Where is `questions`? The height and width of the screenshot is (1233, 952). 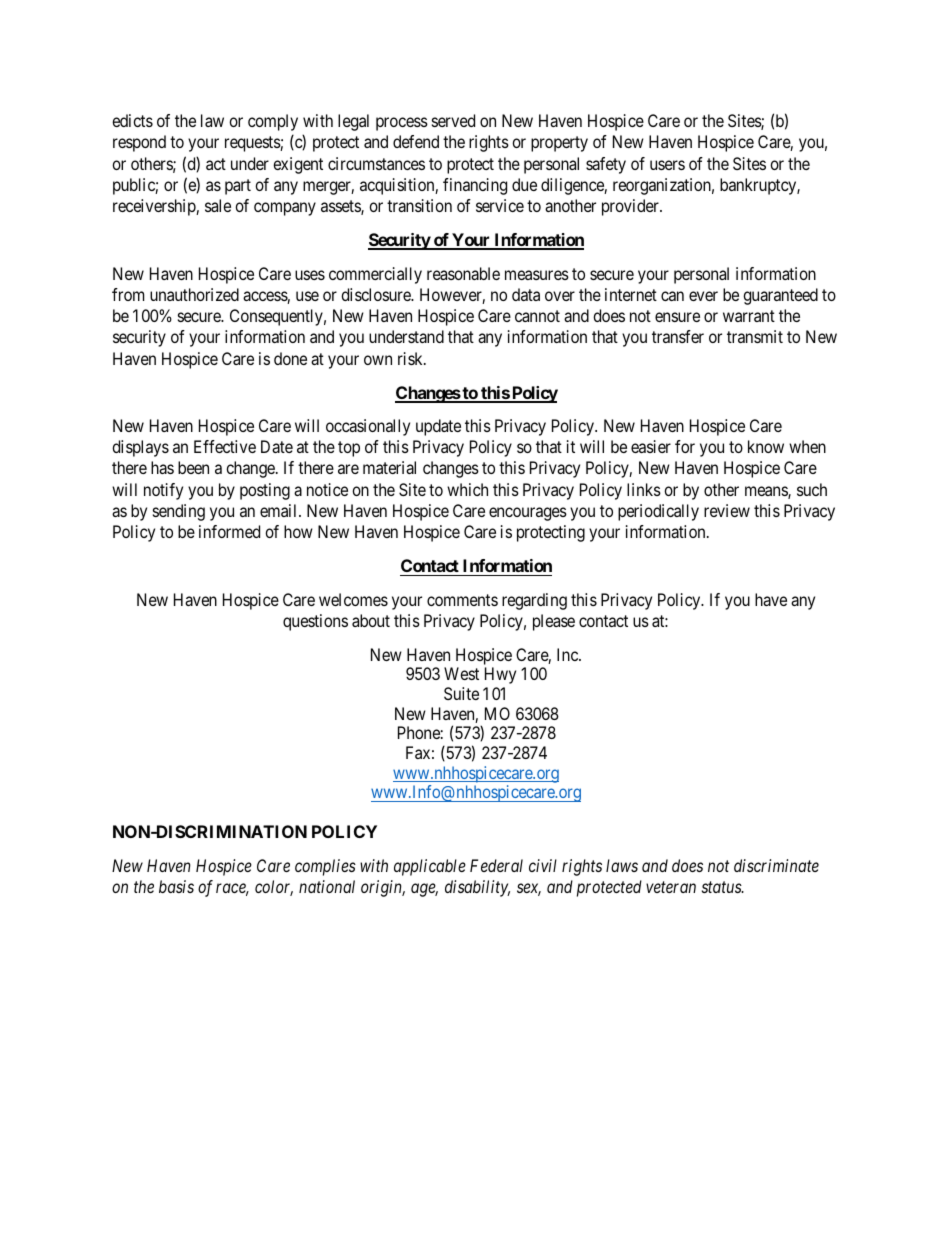 questions is located at coordinates (315, 622).
